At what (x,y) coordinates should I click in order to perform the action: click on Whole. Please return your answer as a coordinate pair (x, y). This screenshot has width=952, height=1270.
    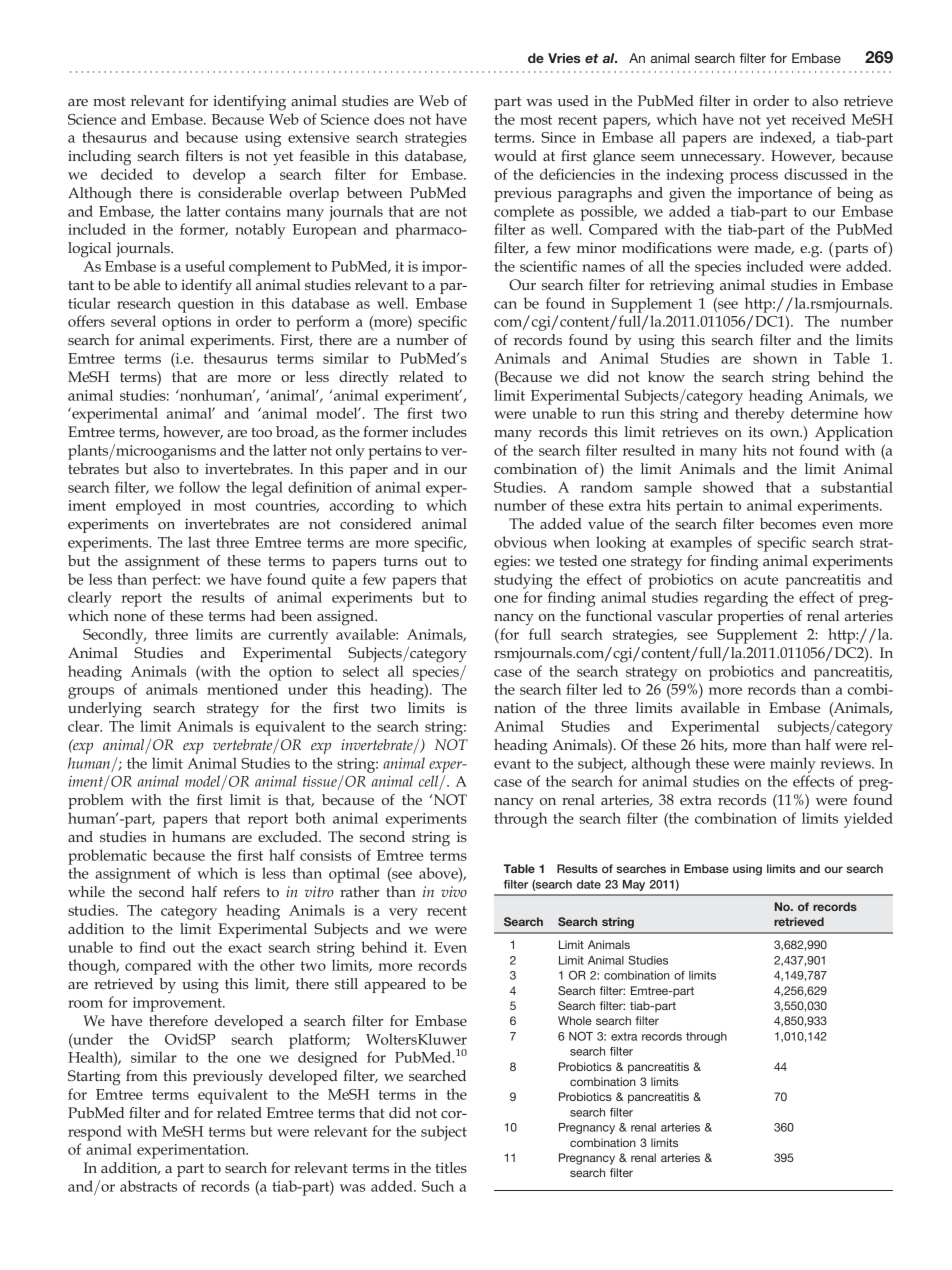
    Looking at the image, I should click on (575, 1020).
